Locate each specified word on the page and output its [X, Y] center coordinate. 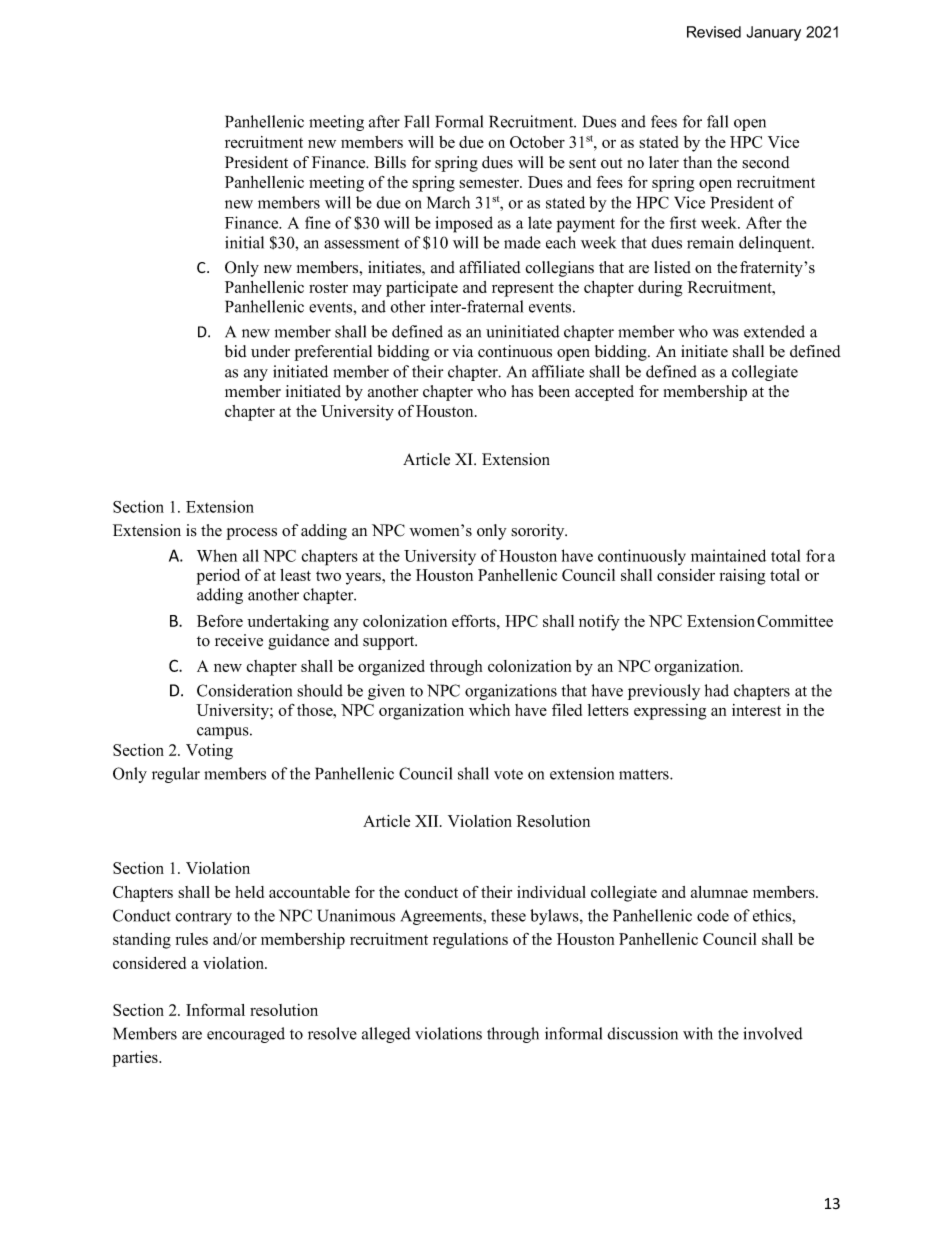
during [660, 289]
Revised [714, 32]
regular [176, 775]
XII [428, 821]
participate [422, 289]
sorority [539, 532]
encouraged [246, 1035]
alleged [386, 1035]
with [698, 1033]
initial [244, 242]
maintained [728, 555]
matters [645, 774]
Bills [390, 162]
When [217, 555]
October [537, 142]
